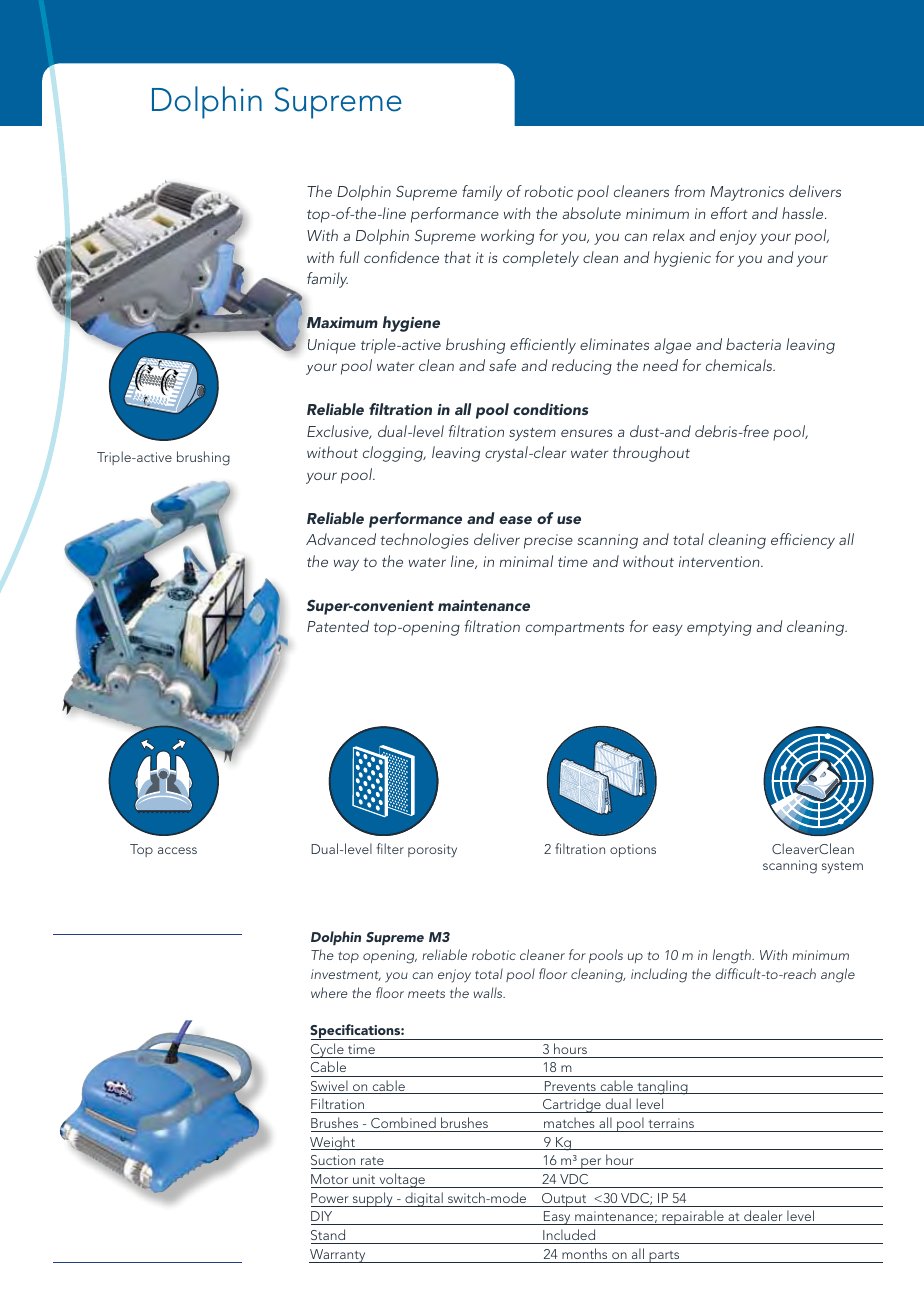 Image resolution: width=924 pixels, height=1308 pixels. I want to click on Advanced, so click(341, 539).
